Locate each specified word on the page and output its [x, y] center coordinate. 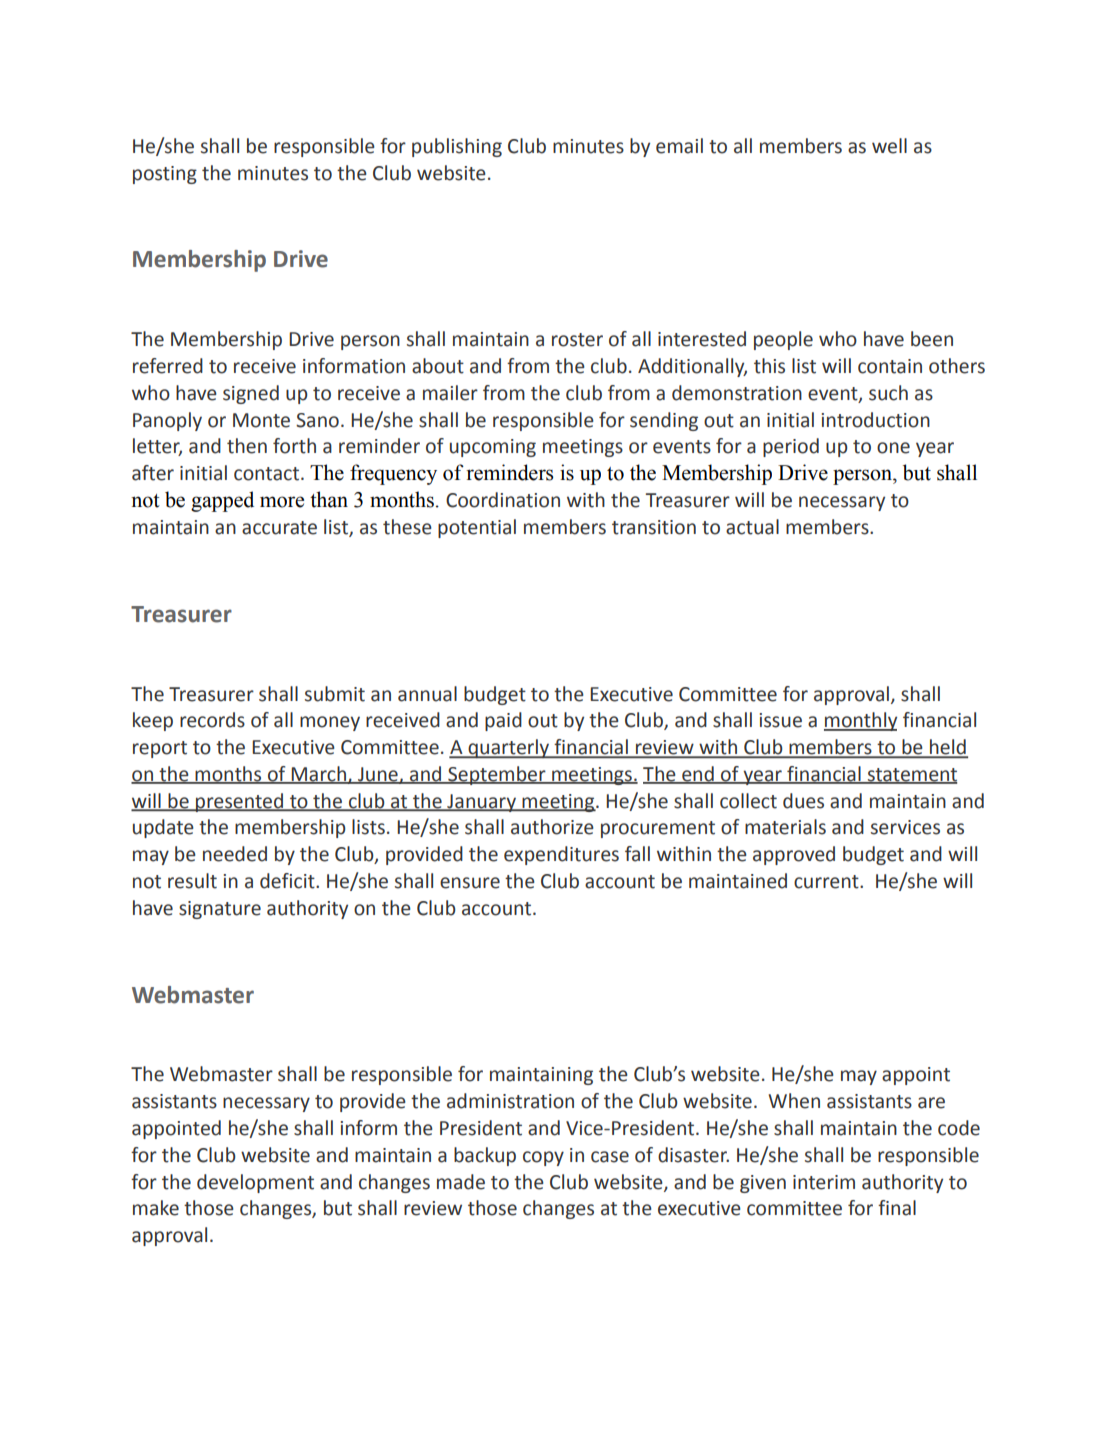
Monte [261, 420]
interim [824, 1182]
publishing [457, 147]
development [255, 1183]
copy [543, 1158]
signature [220, 910]
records [212, 720]
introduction [876, 420]
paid [503, 721]
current [827, 882]
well [889, 146]
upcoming [493, 448]
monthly [860, 721]
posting [165, 175]
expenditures [561, 855]
